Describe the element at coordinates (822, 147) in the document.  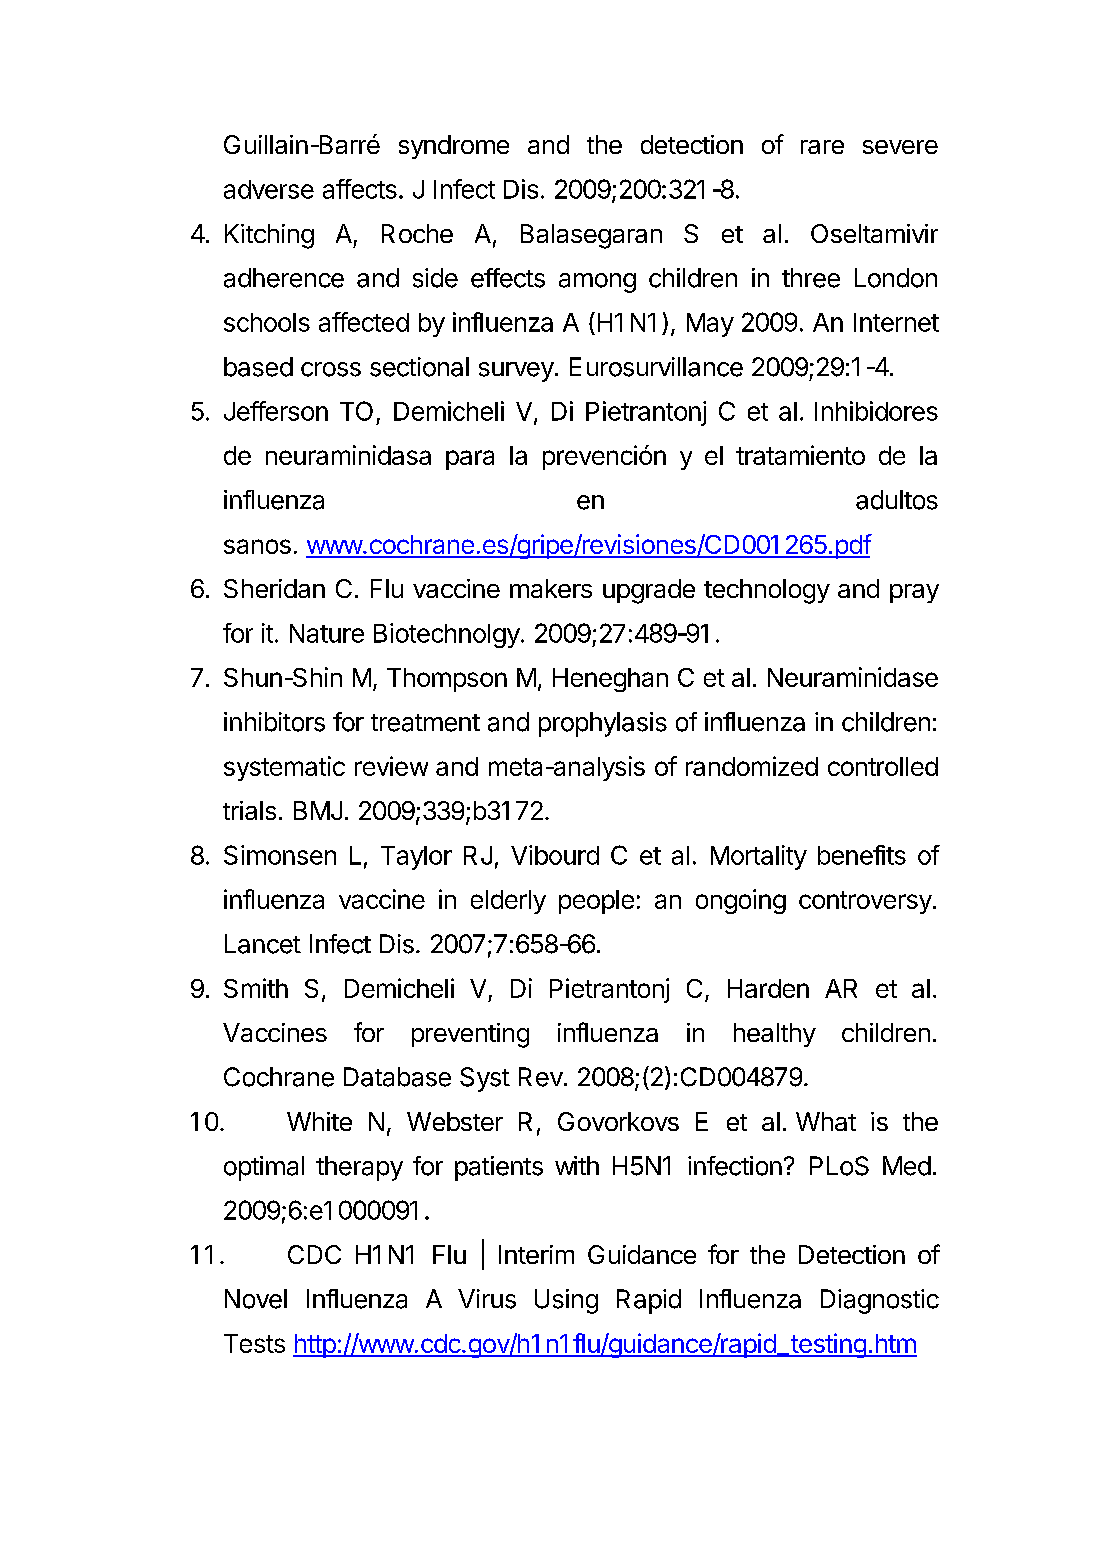
I see `rare` at that location.
